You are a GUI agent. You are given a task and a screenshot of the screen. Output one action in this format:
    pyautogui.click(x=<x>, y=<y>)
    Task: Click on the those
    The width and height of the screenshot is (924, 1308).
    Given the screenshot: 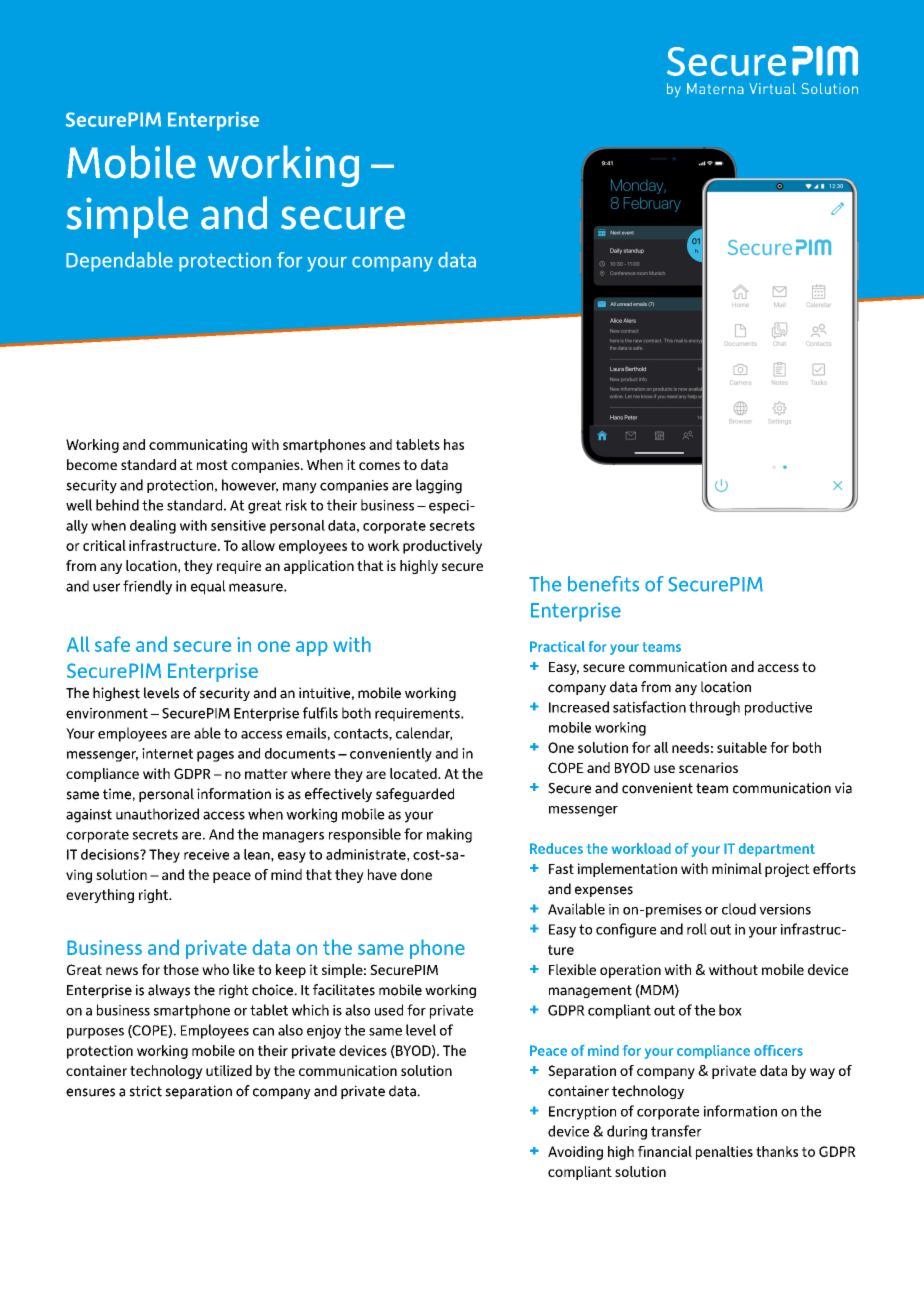 What is the action you would take?
    pyautogui.click(x=181, y=969)
